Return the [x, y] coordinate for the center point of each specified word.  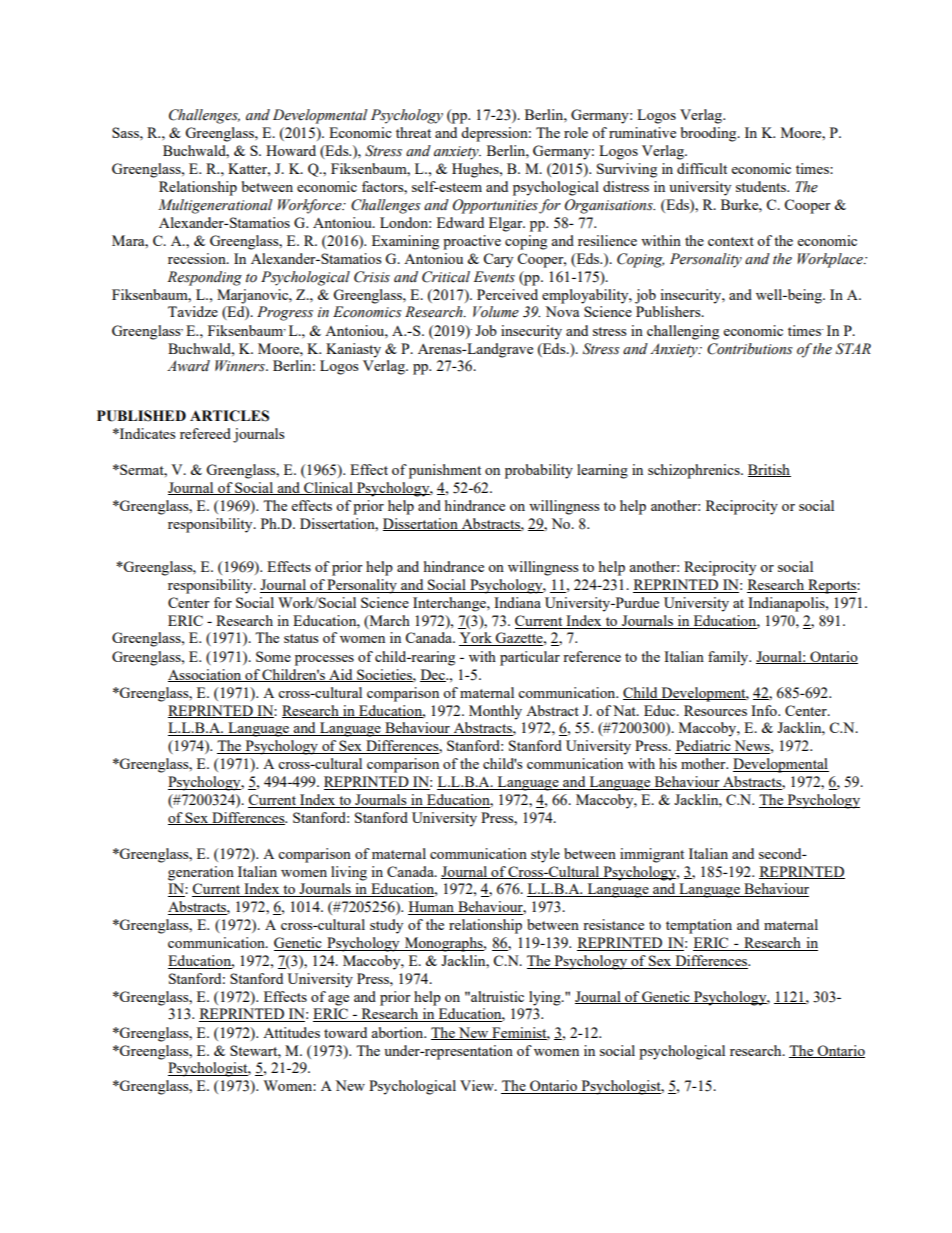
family [729, 658]
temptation [699, 926]
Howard [291, 150]
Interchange [450, 604]
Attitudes [291, 1032]
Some [273, 656]
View [478, 1085]
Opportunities [495, 206]
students [762, 186]
